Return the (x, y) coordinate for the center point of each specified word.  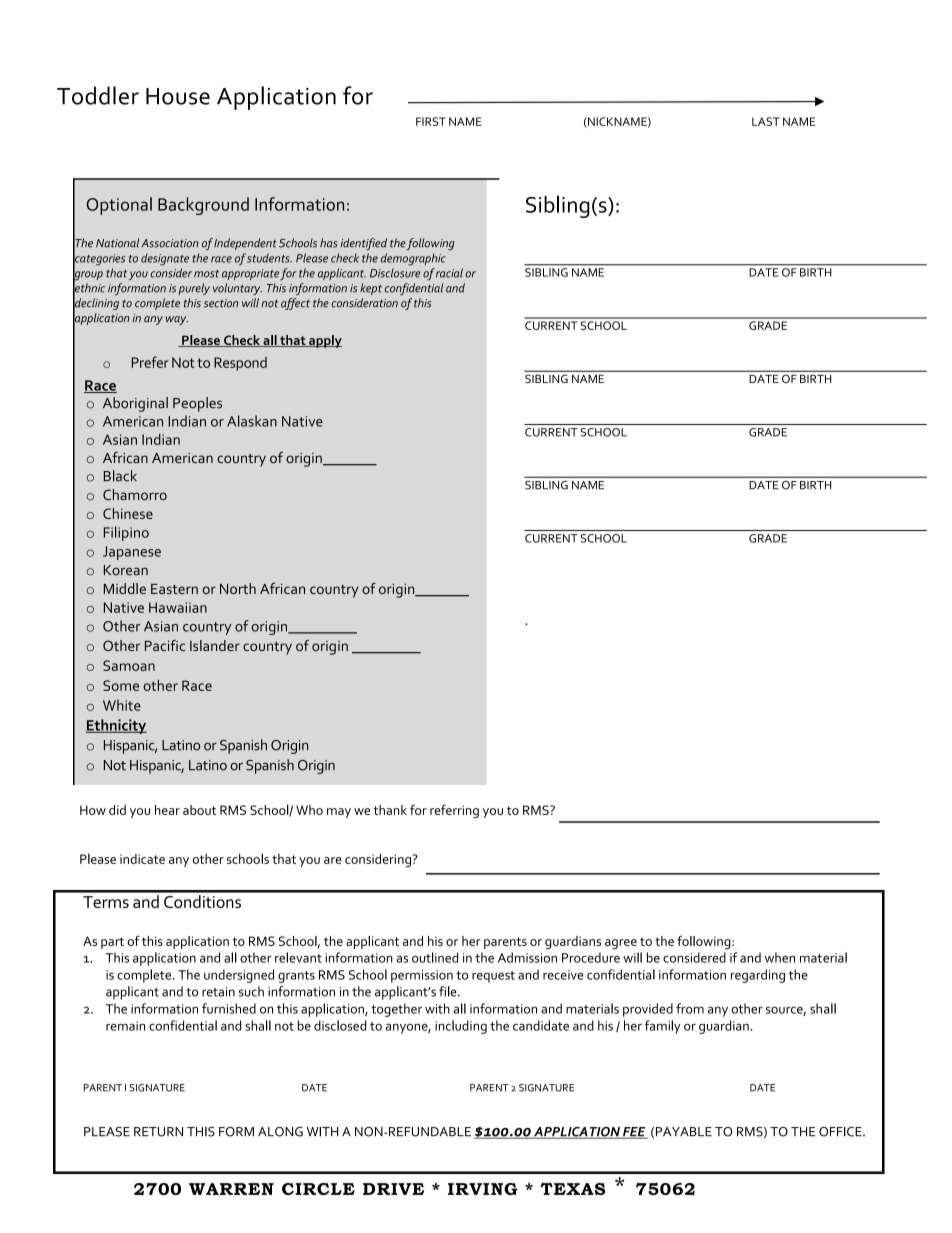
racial (449, 273)
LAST (766, 121)
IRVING (483, 1189)
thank (390, 810)
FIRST (431, 121)
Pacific (165, 645)
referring (454, 811)
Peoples (197, 404)
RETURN (158, 1132)
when (780, 957)
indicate (142, 859)
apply (324, 341)
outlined (435, 957)
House (178, 96)
